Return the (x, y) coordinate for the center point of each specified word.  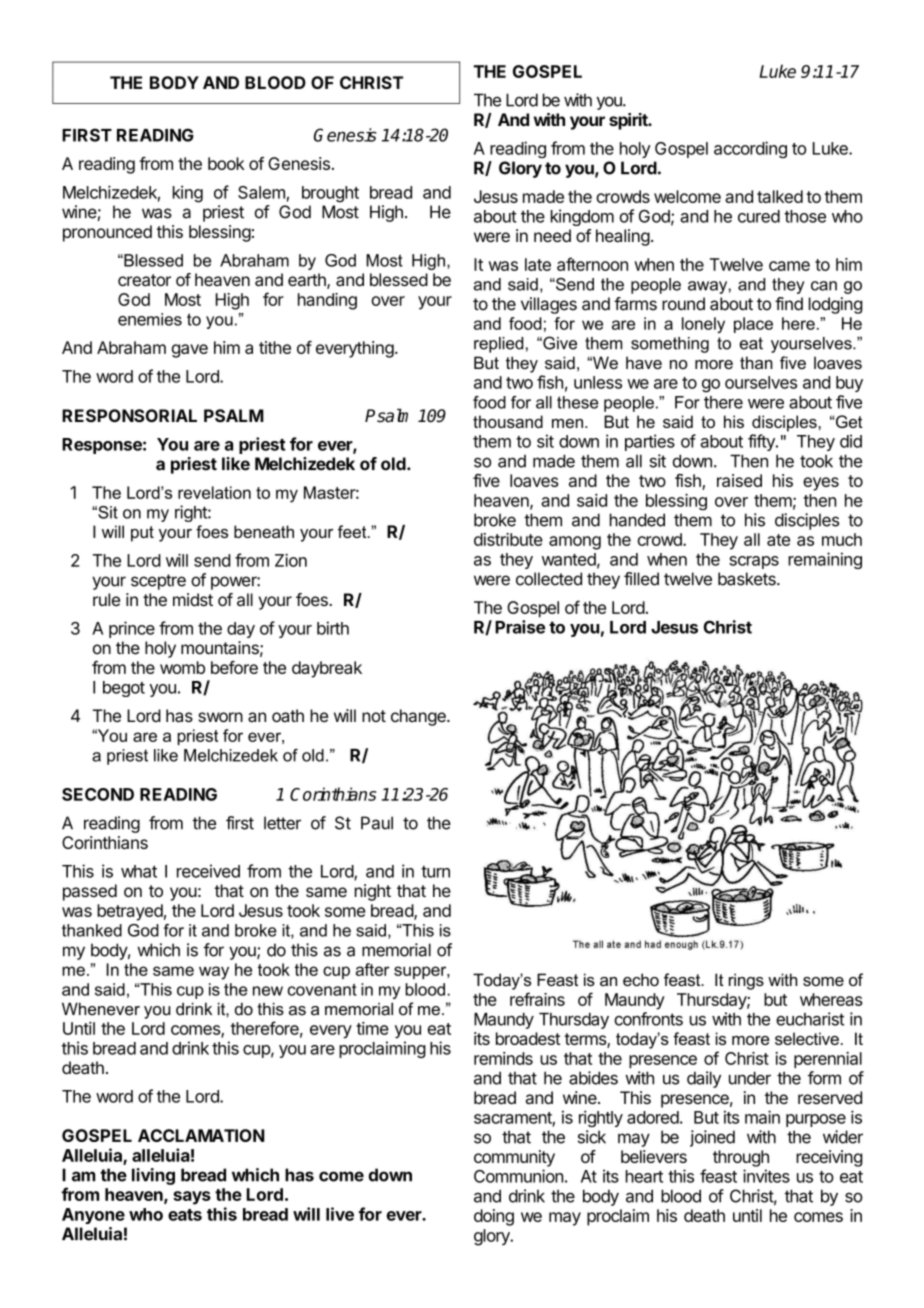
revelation (214, 492)
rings (746, 981)
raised (739, 480)
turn (435, 872)
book (226, 163)
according (750, 149)
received (208, 871)
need (552, 235)
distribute (508, 539)
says (192, 1198)
